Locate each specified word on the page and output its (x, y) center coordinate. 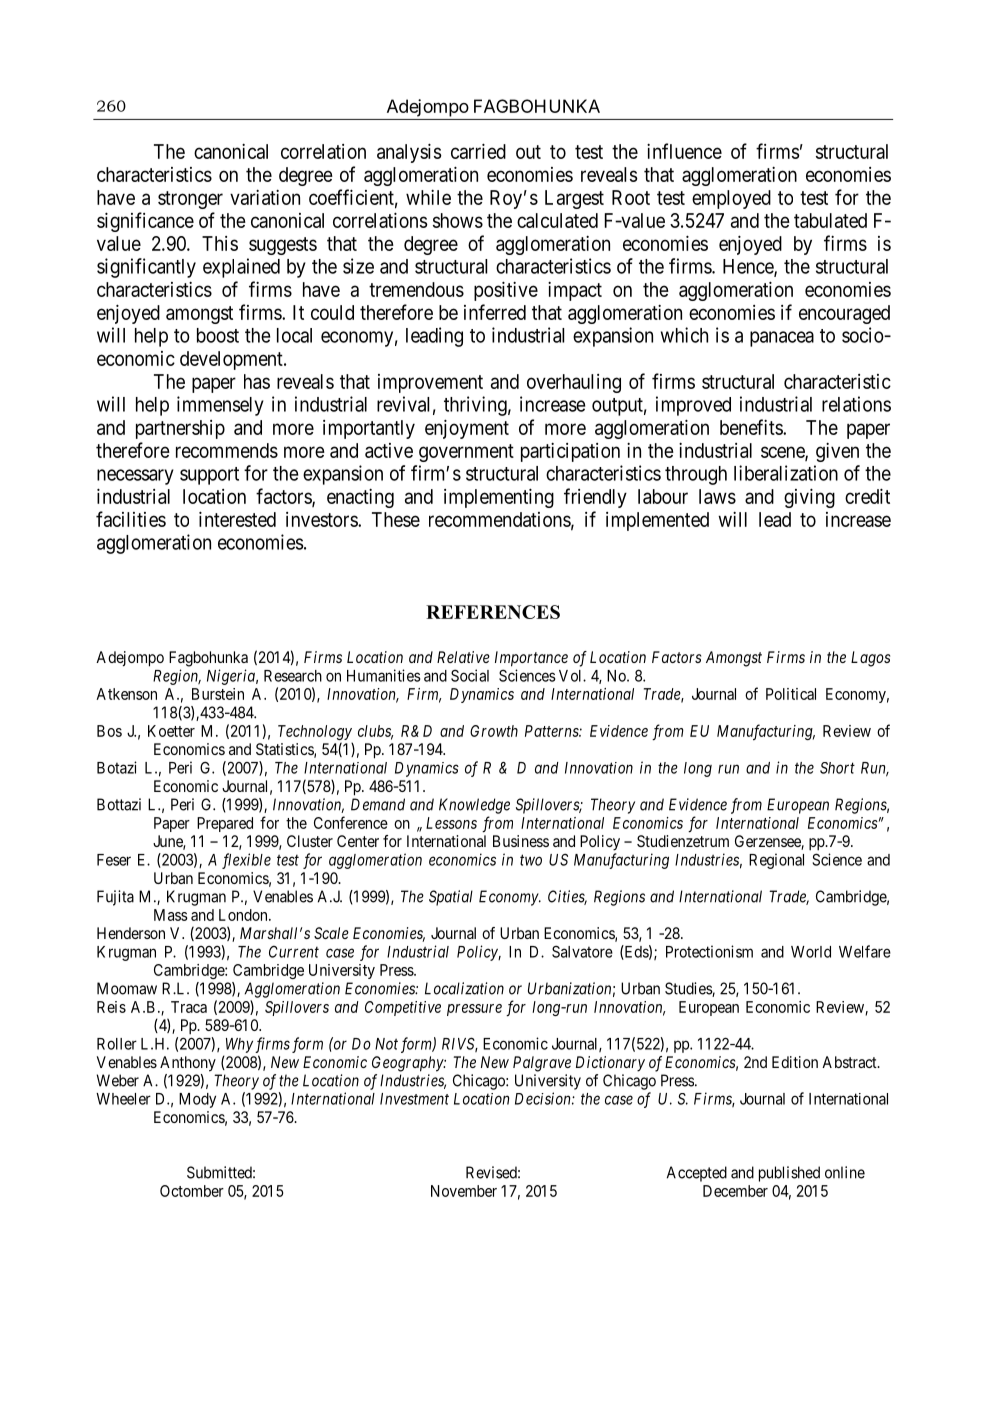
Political (791, 694)
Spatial (451, 898)
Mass (171, 915)
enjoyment (467, 429)
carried (478, 151)
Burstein (218, 694)
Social (470, 675)
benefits (752, 427)
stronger (190, 200)
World (811, 952)
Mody (197, 1100)
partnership (180, 429)
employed (731, 199)
